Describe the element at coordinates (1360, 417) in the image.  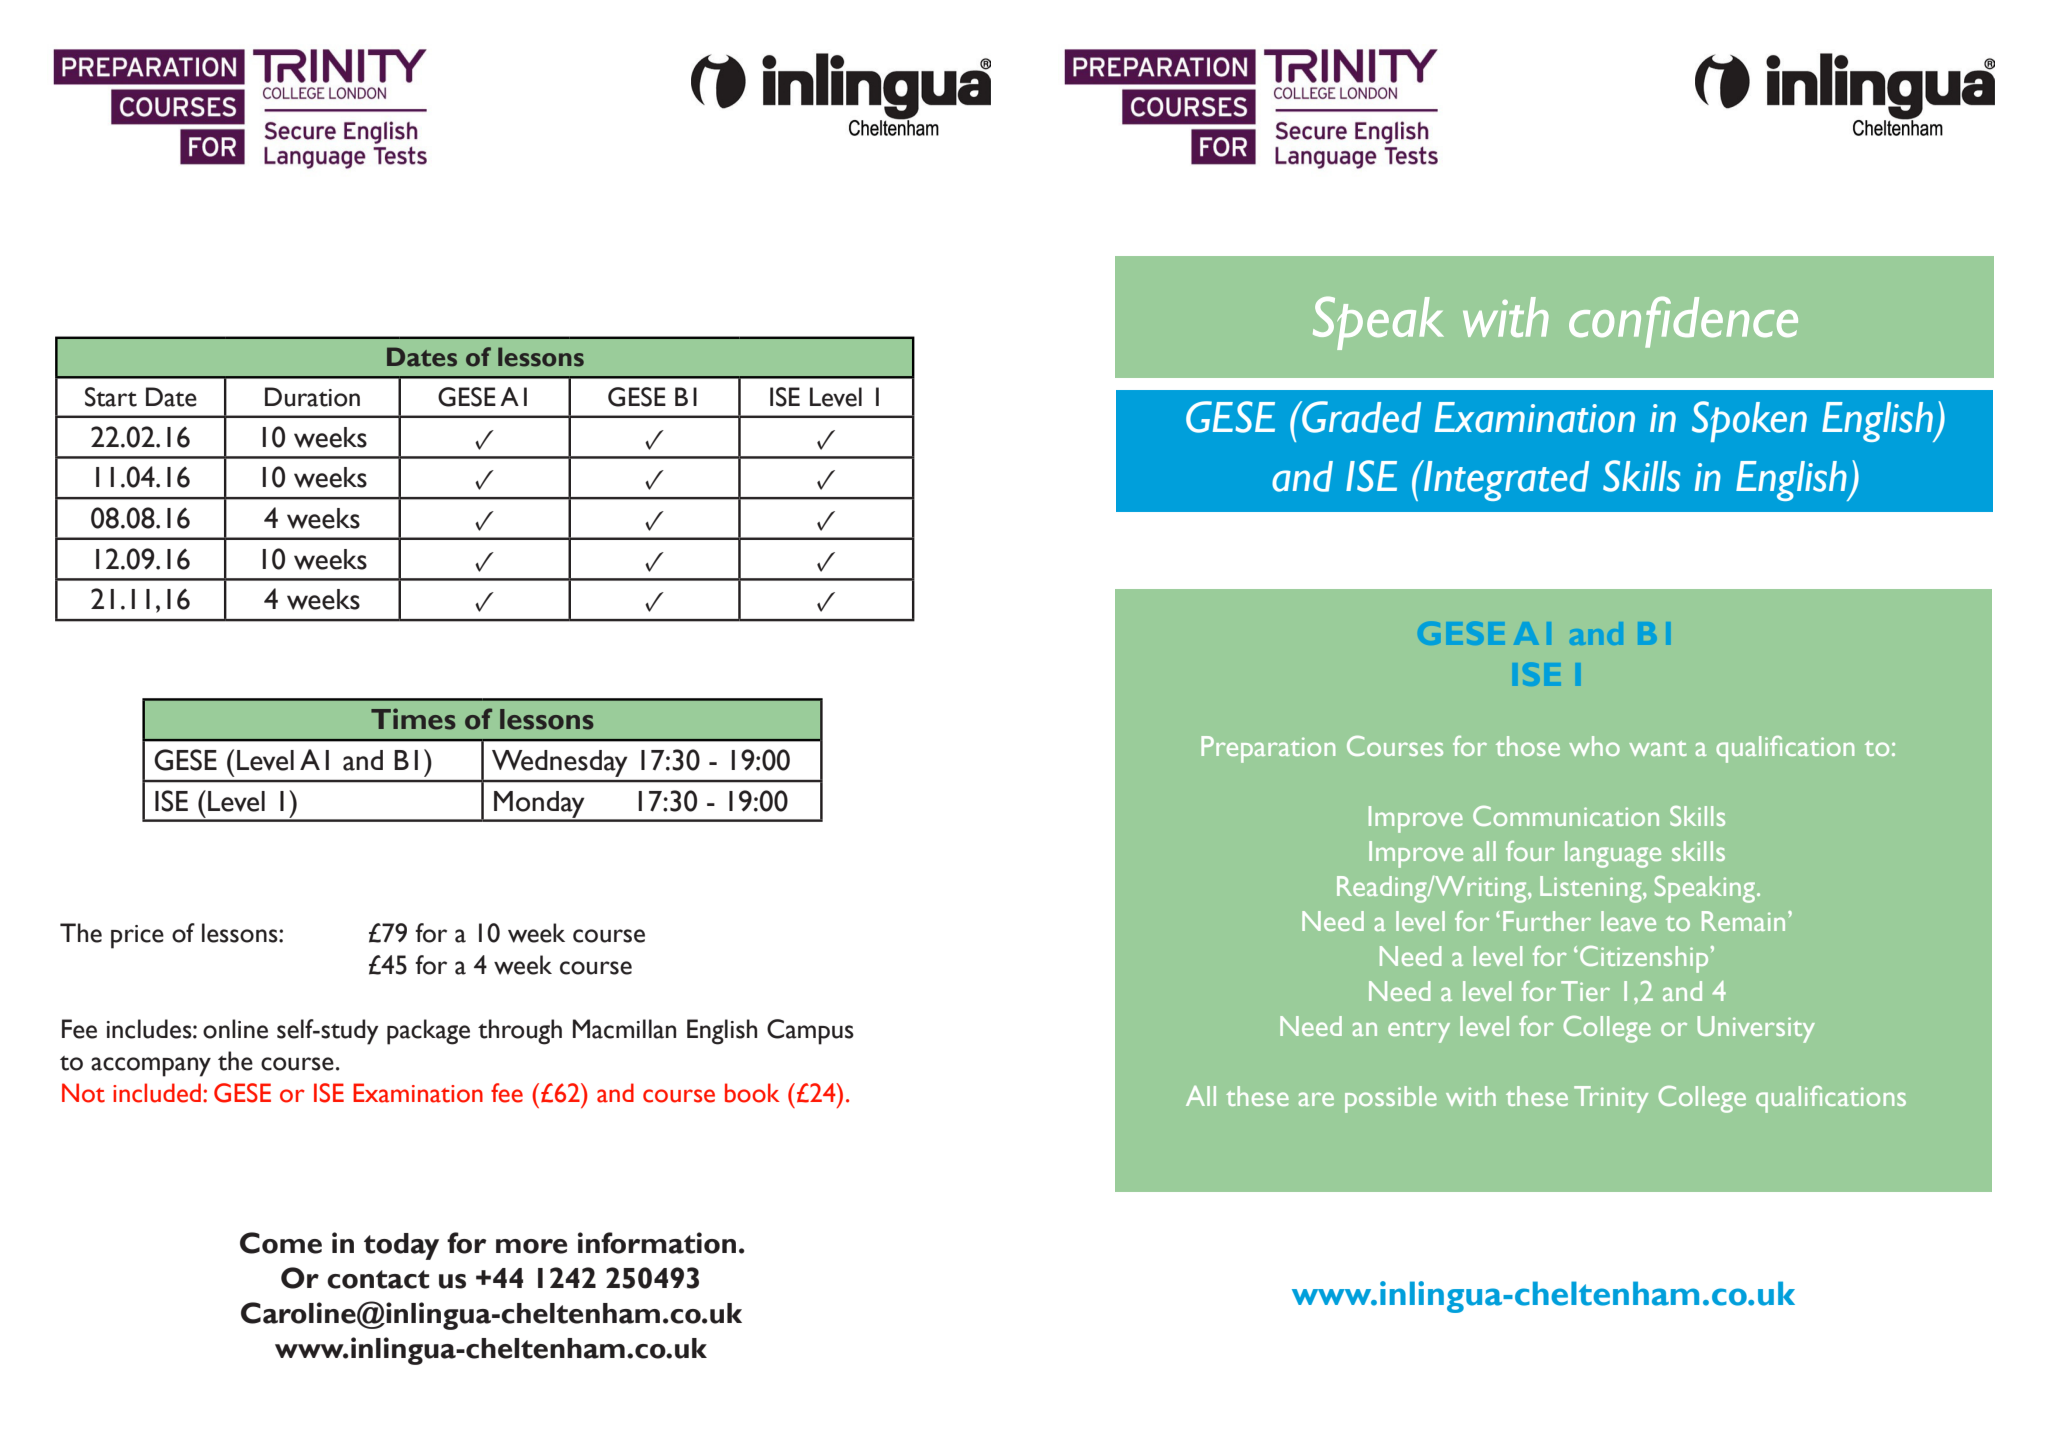
I see `Graded` at that location.
